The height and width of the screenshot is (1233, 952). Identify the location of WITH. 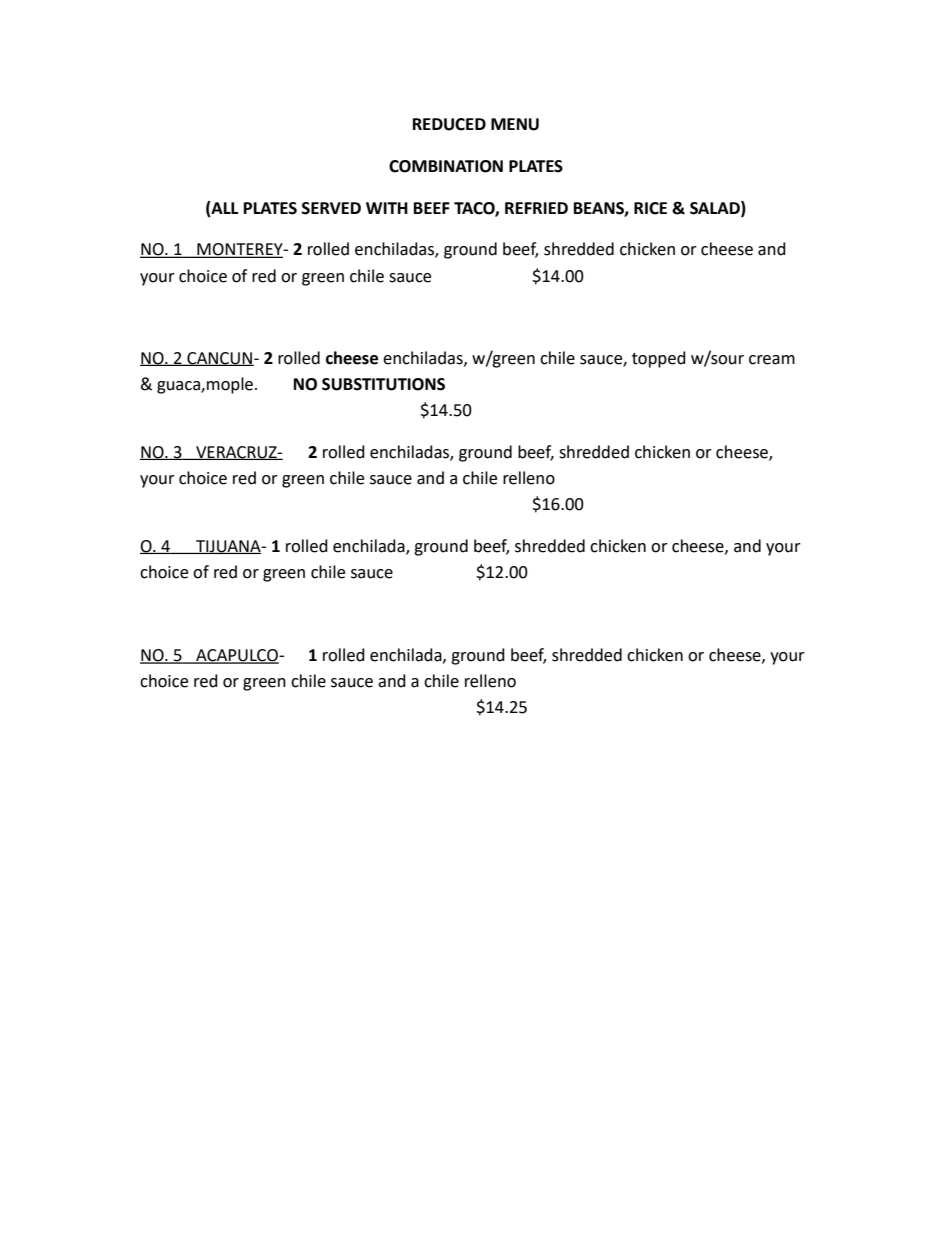
(387, 208).
